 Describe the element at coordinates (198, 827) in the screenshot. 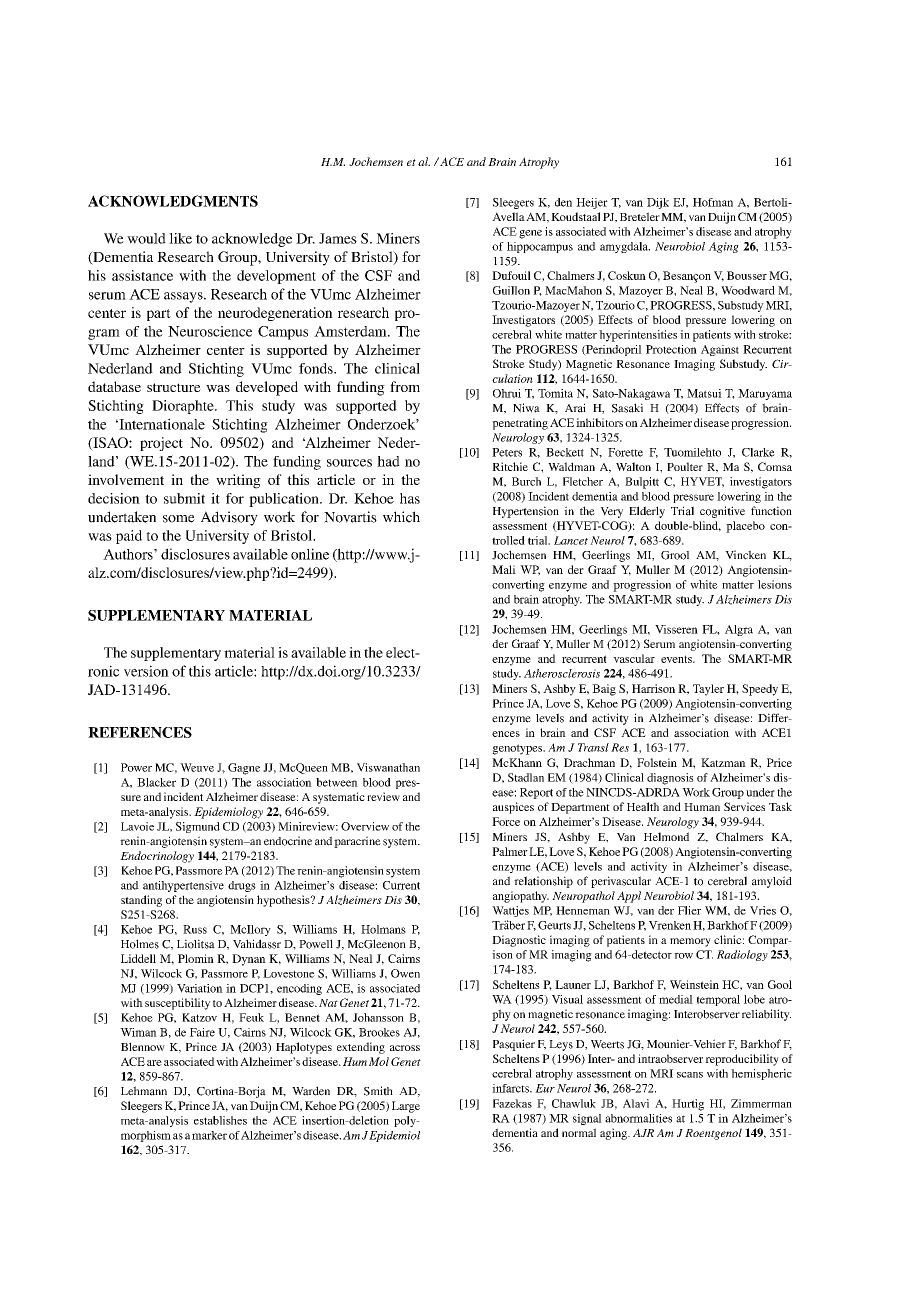

I see `Sigmund` at that location.
